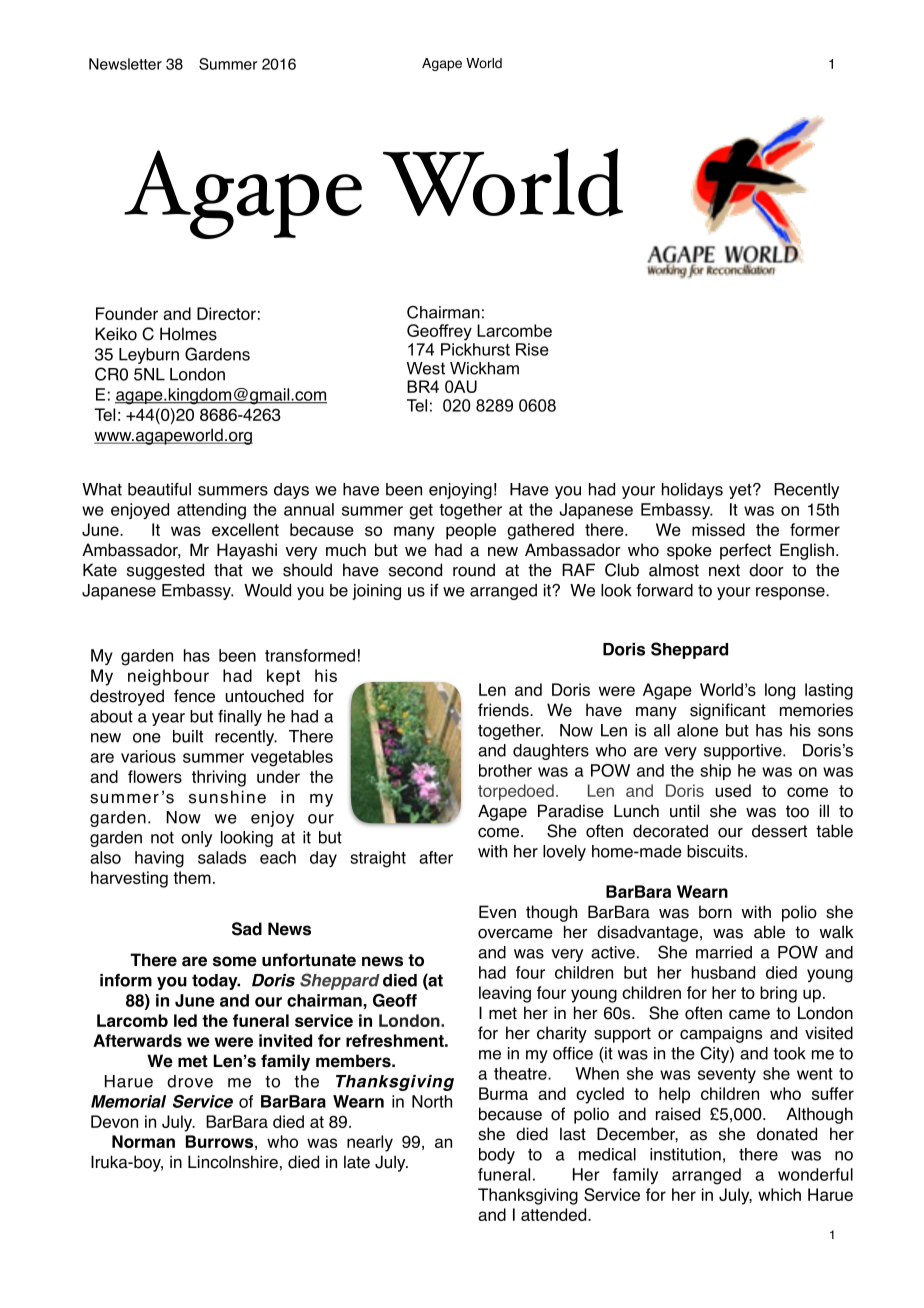  What do you see at coordinates (188, 334) in the screenshot?
I see `Holmes` at bounding box center [188, 334].
